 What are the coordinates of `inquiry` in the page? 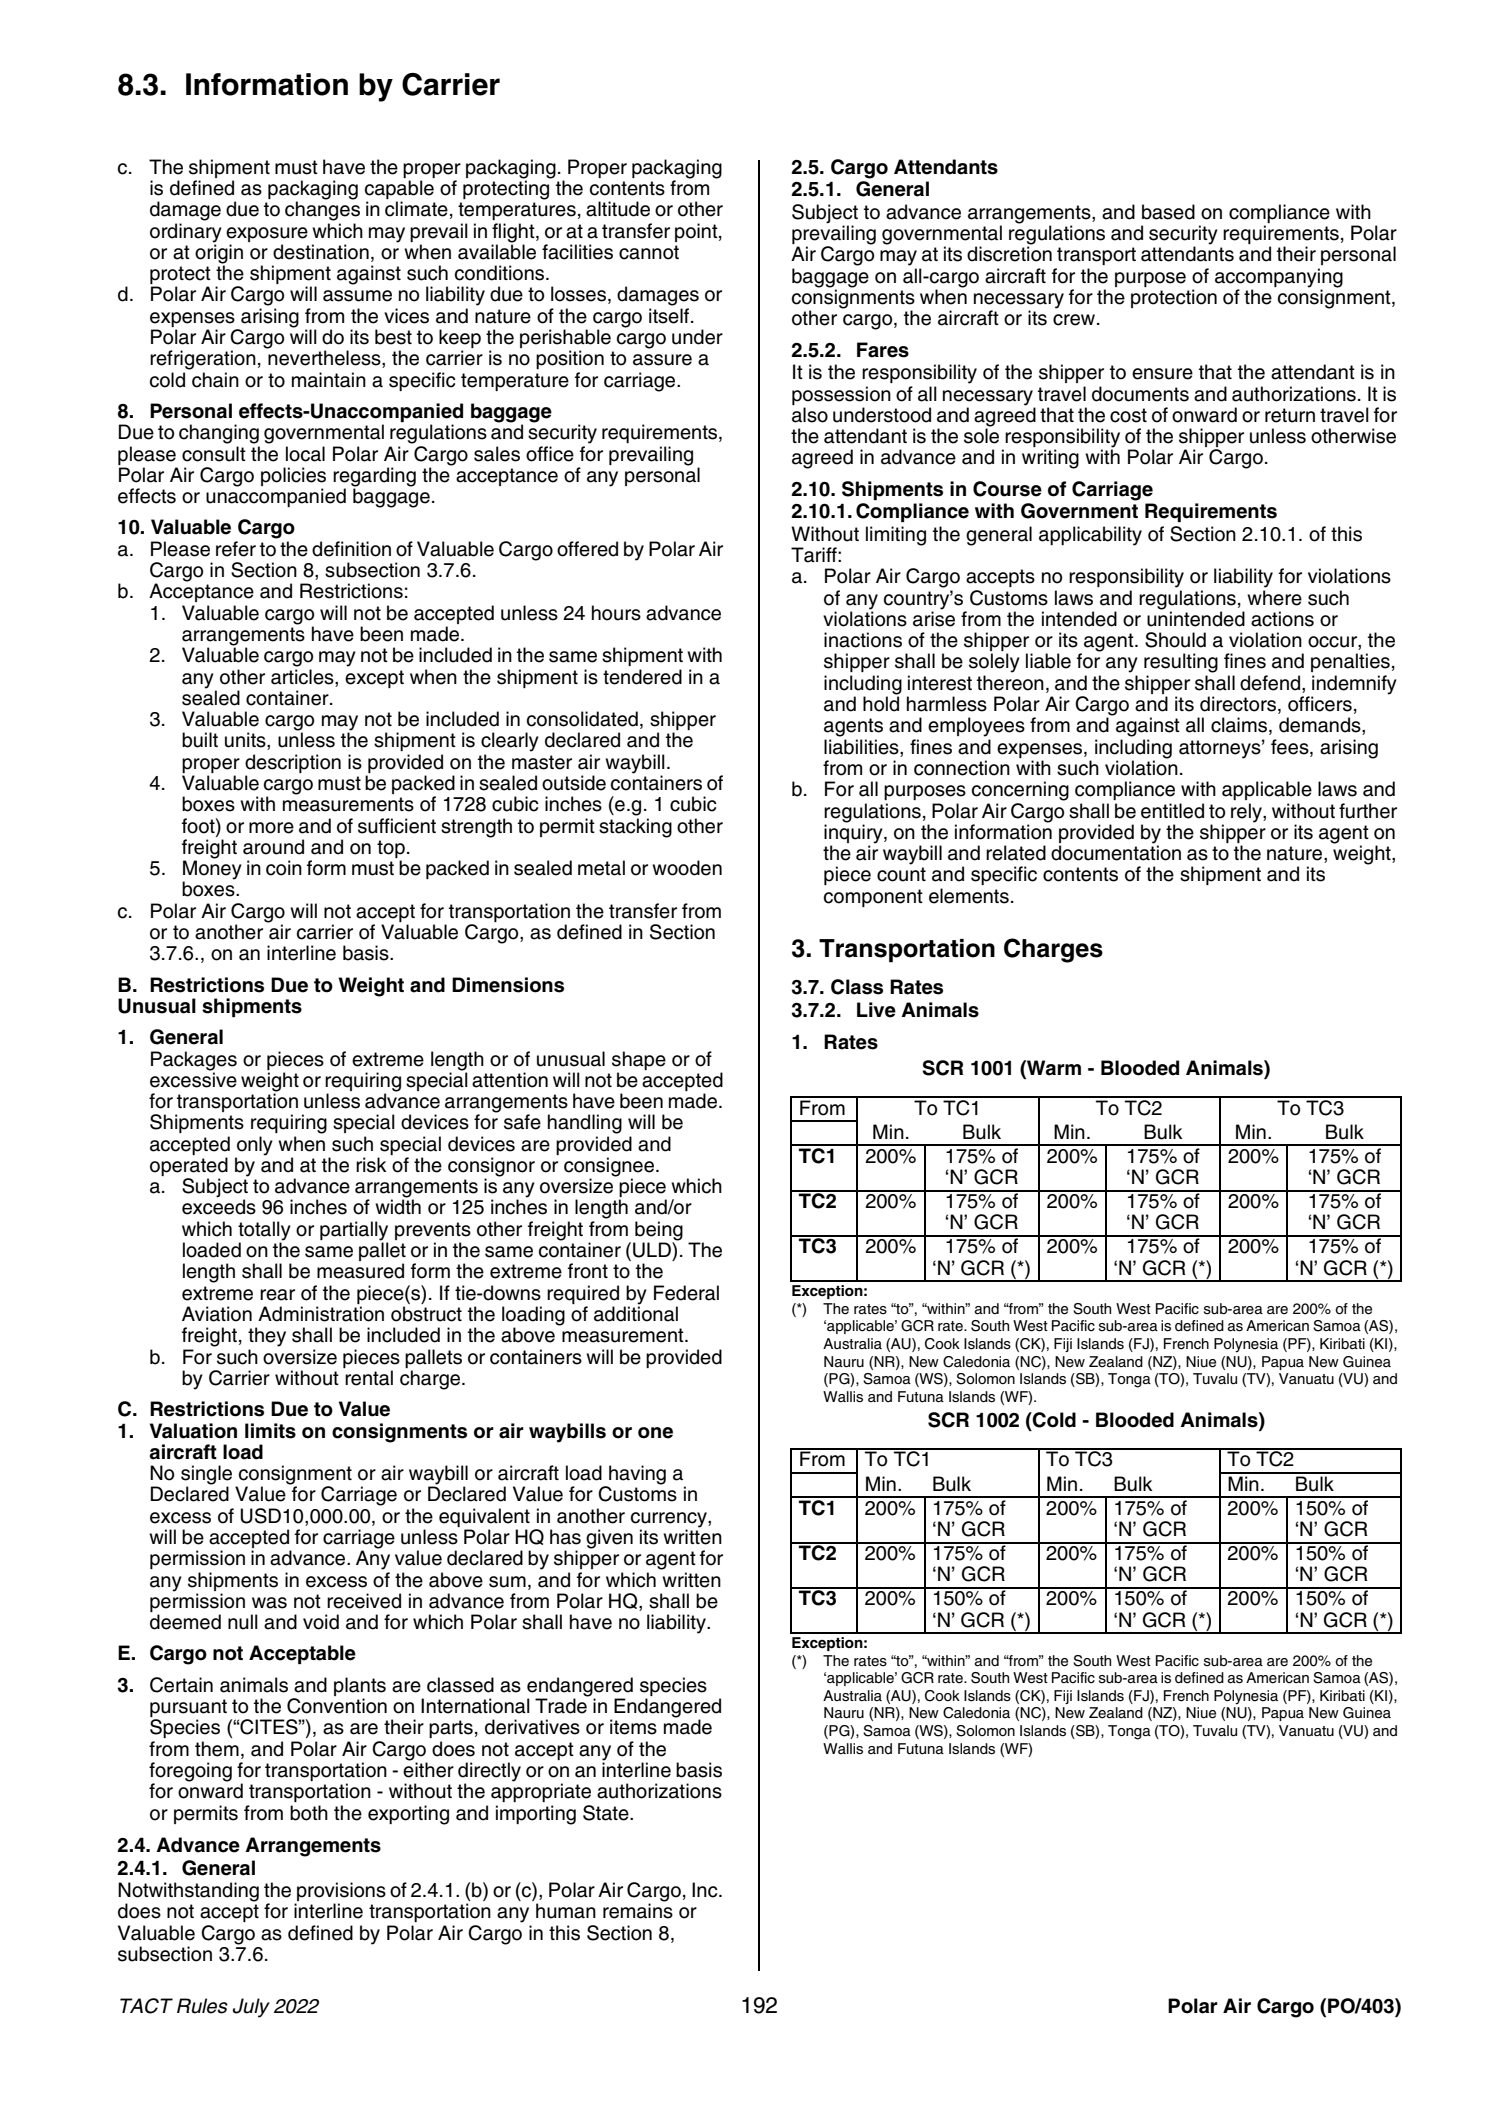 It's located at (854, 833).
